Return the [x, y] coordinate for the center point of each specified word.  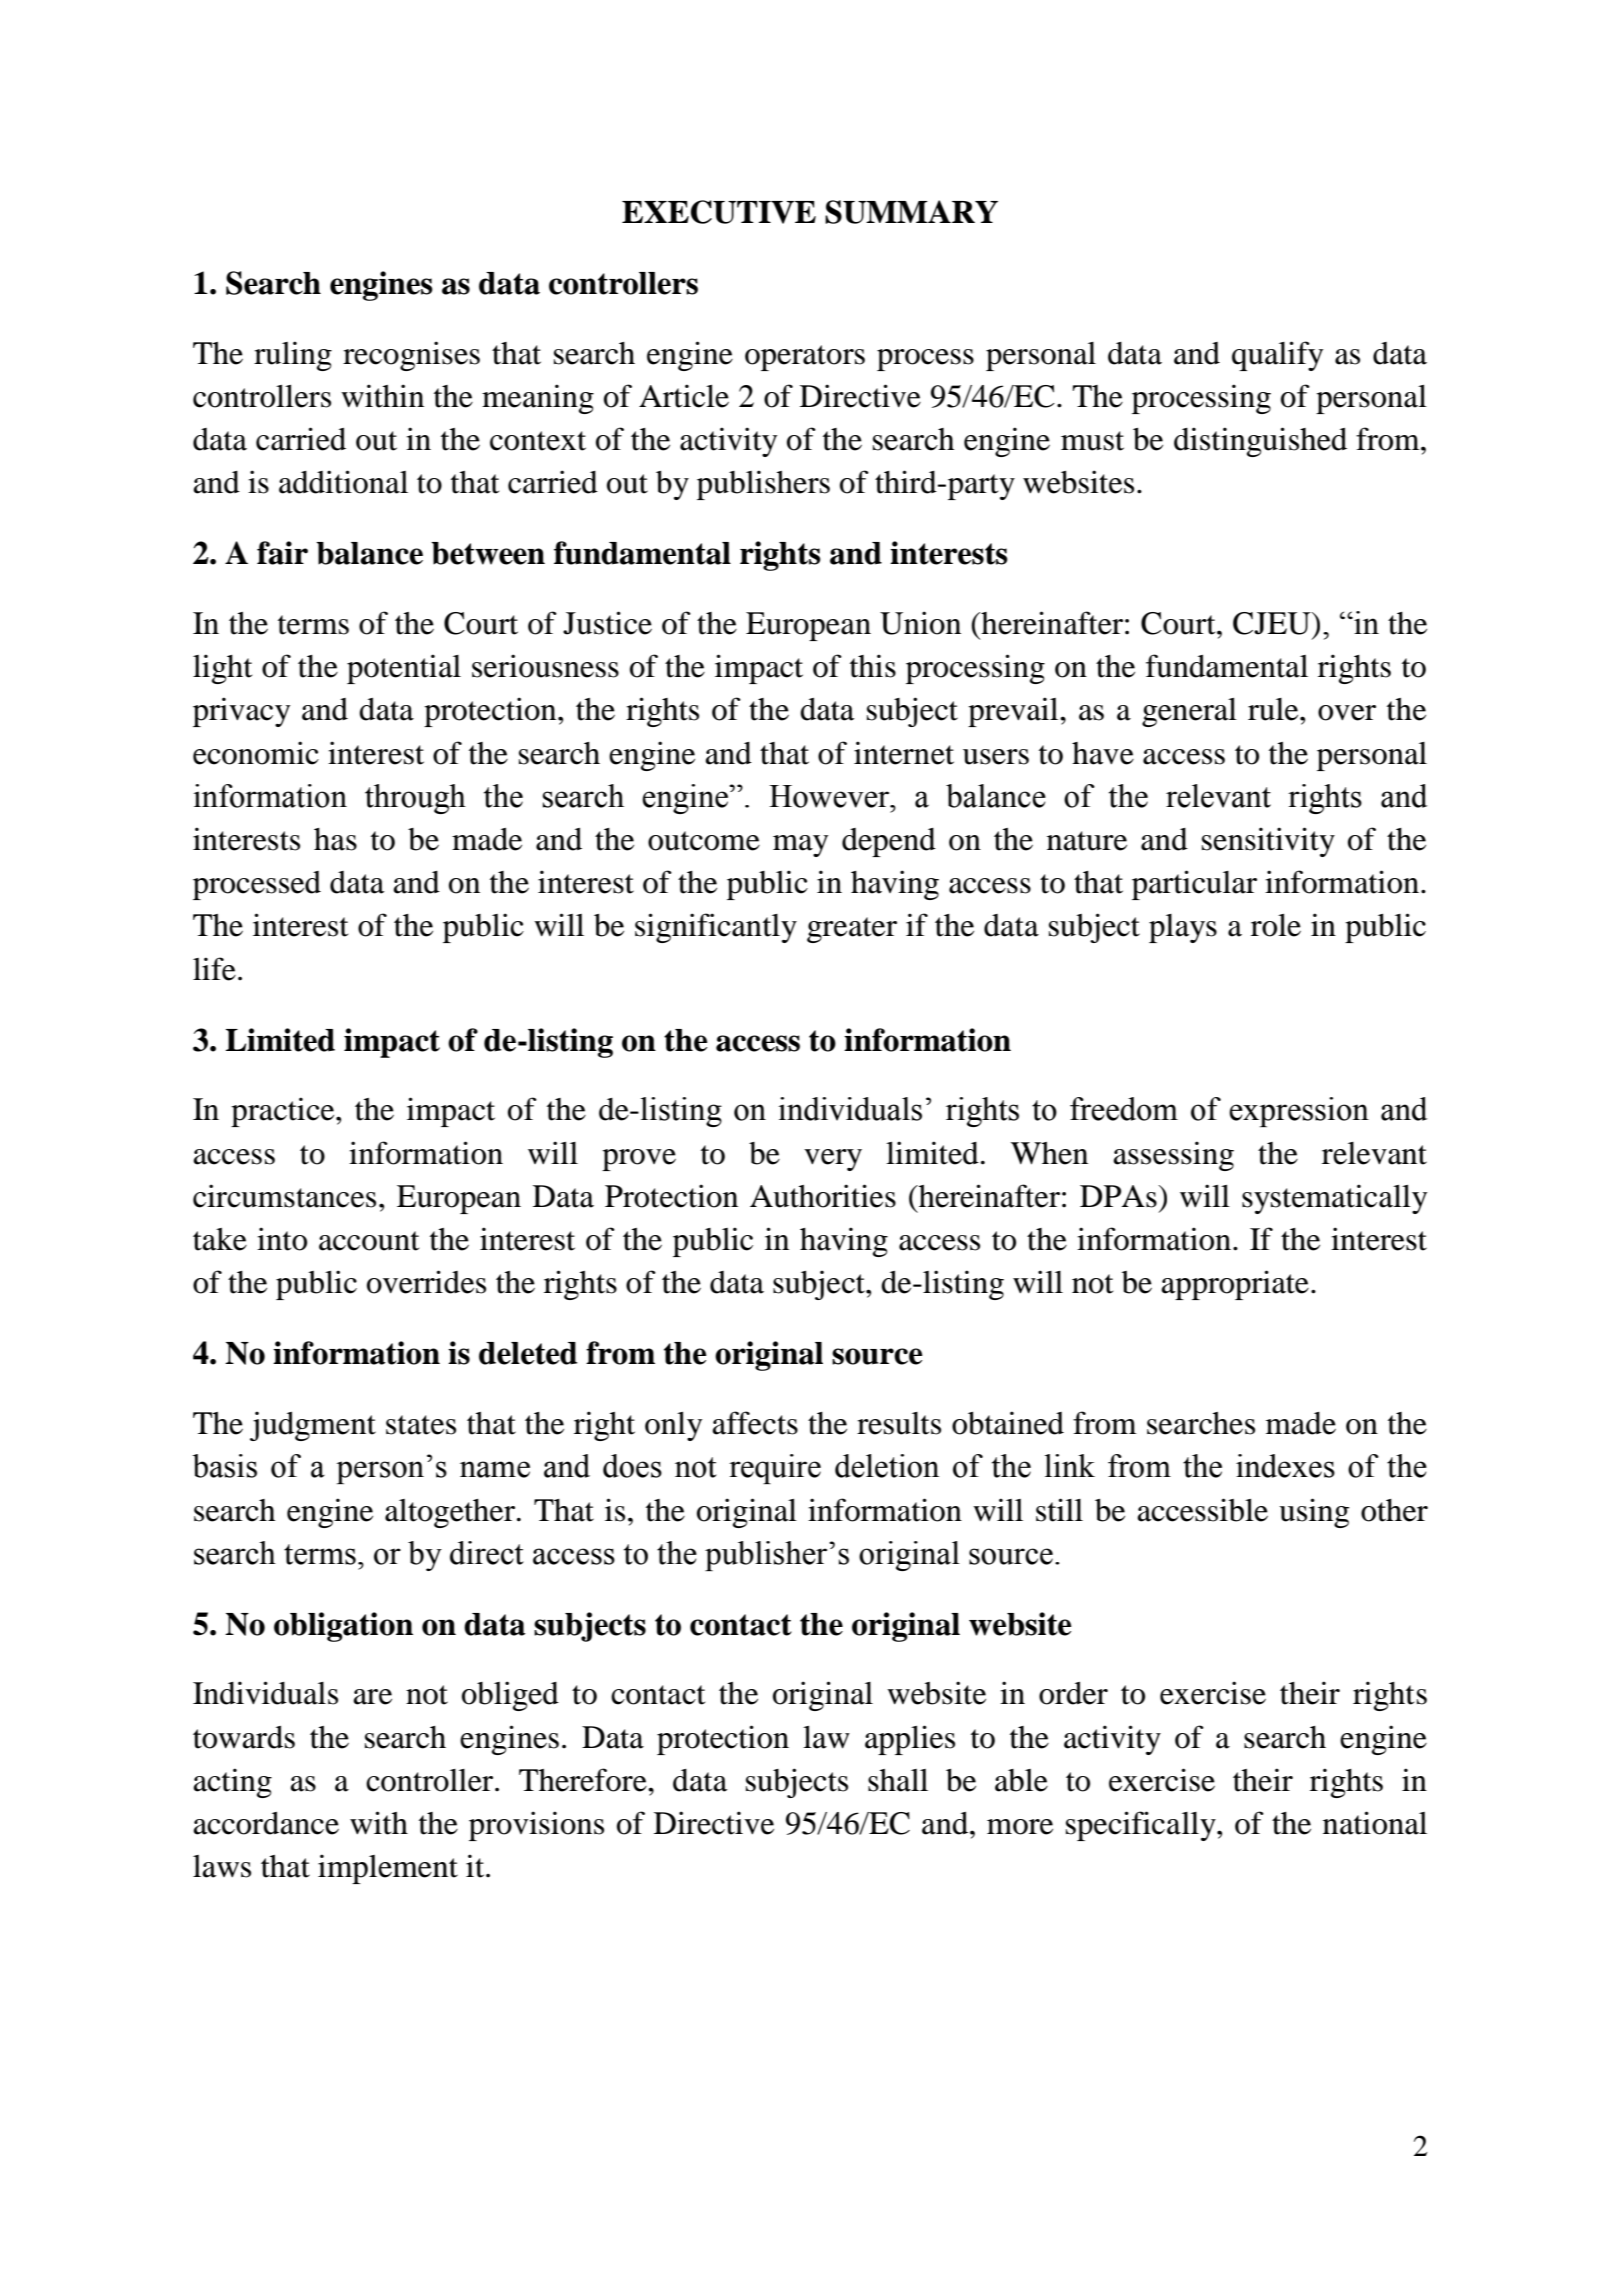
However [830, 796]
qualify [1277, 356]
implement [388, 1869]
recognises [411, 356]
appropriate [1235, 1285]
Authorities [823, 1196]
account [369, 1241]
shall [898, 1780]
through [415, 799]
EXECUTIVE [719, 212]
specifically [1142, 1826]
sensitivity [1268, 842]
